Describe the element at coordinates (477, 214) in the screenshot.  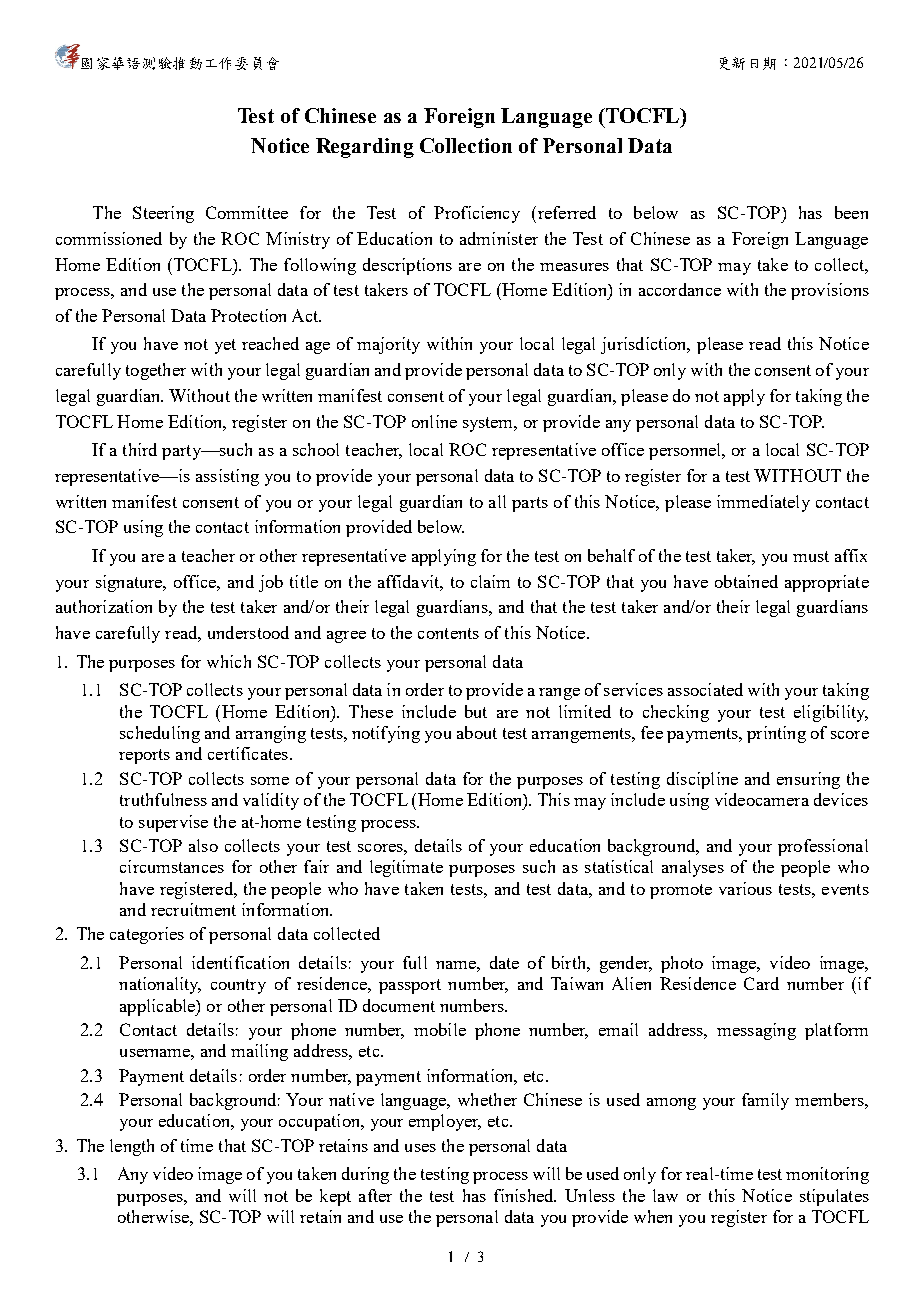
I see `Proficiency` at that location.
